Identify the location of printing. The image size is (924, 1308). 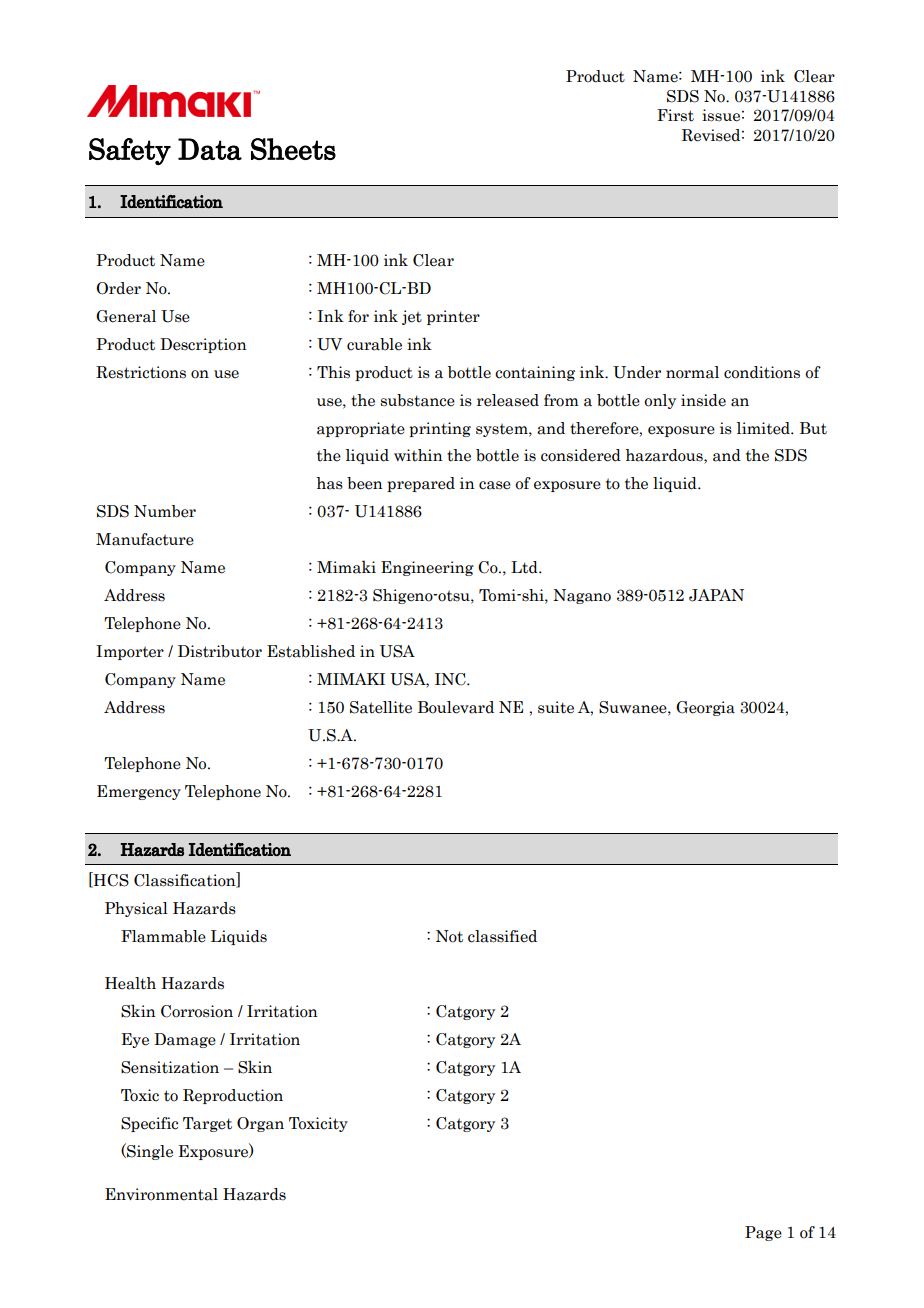
(440, 429).
